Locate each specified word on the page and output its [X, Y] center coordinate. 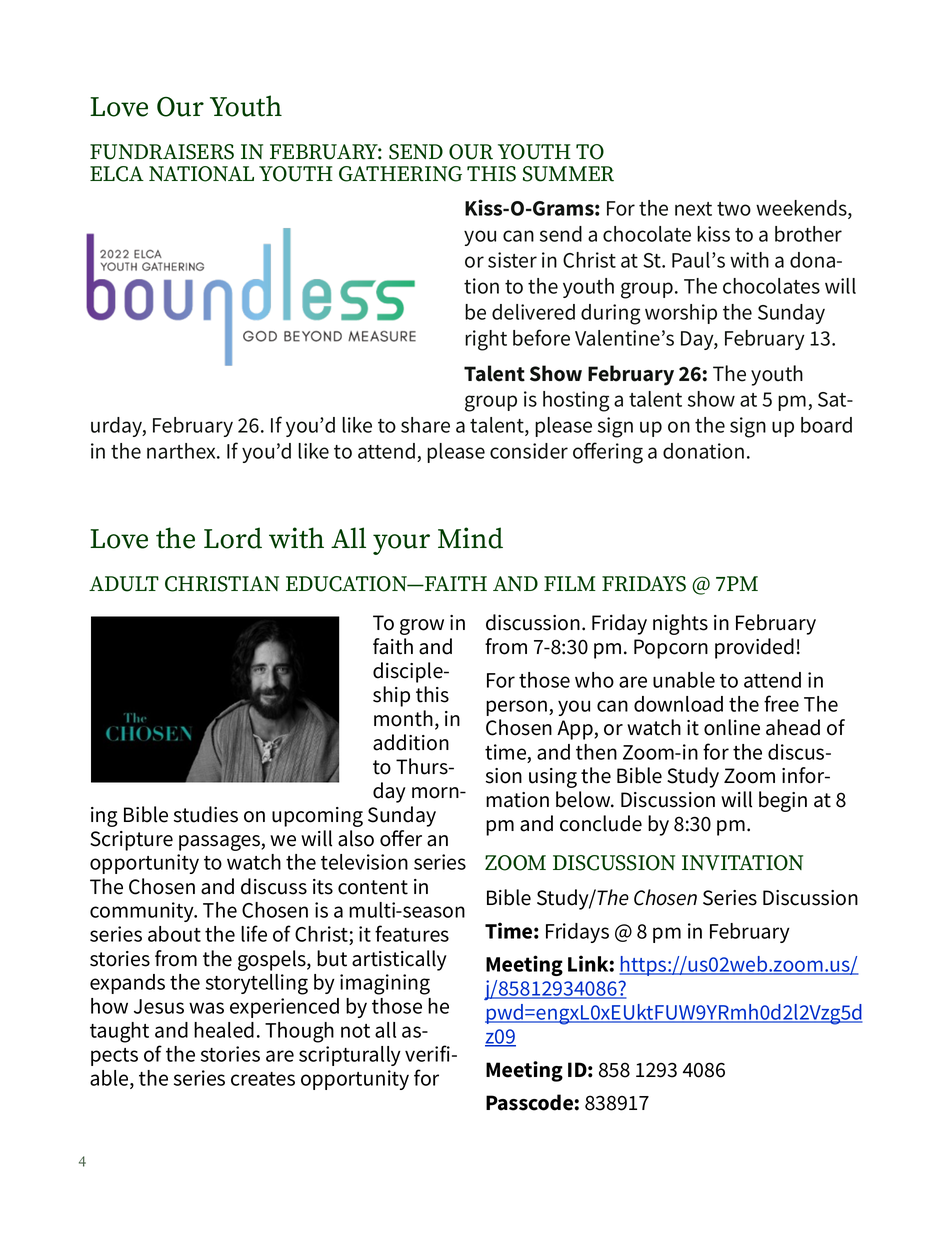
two [734, 209]
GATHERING [400, 174]
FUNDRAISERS [162, 152]
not [355, 1031]
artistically [399, 960]
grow [422, 627]
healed [224, 1030]
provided [754, 648]
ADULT [124, 584]
